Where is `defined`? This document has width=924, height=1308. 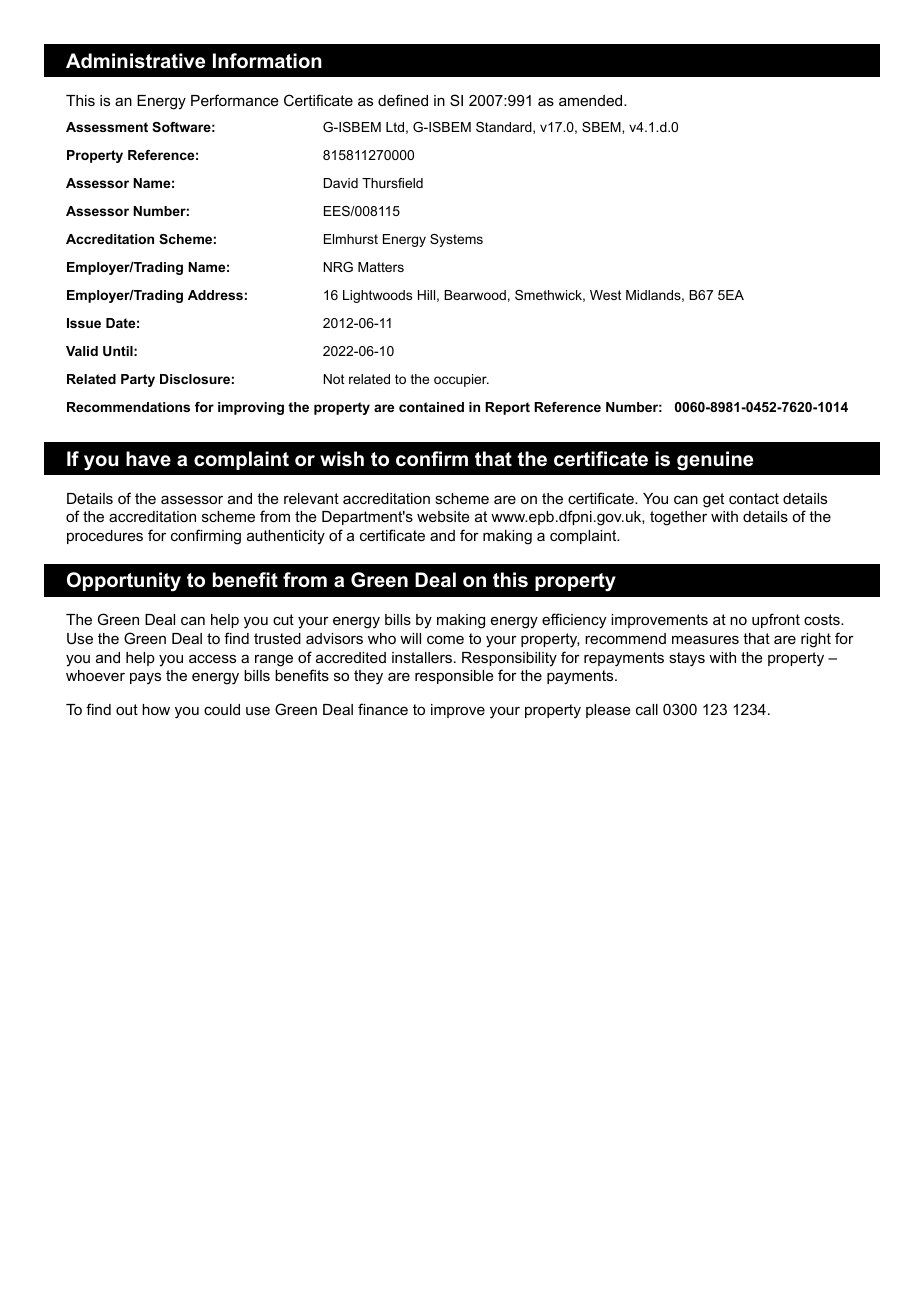 defined is located at coordinates (403, 100).
